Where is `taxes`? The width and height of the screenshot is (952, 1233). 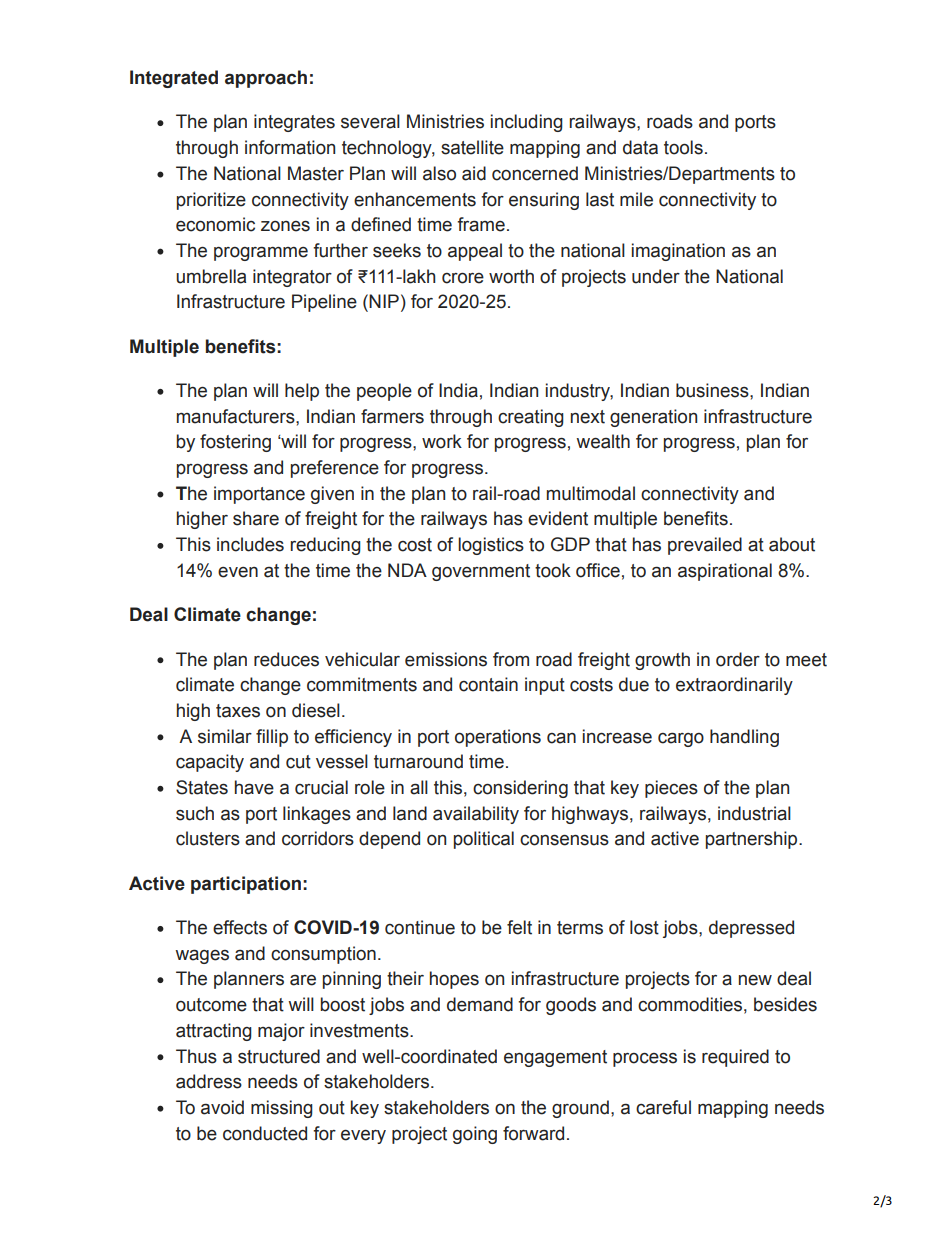 taxes is located at coordinates (238, 711).
